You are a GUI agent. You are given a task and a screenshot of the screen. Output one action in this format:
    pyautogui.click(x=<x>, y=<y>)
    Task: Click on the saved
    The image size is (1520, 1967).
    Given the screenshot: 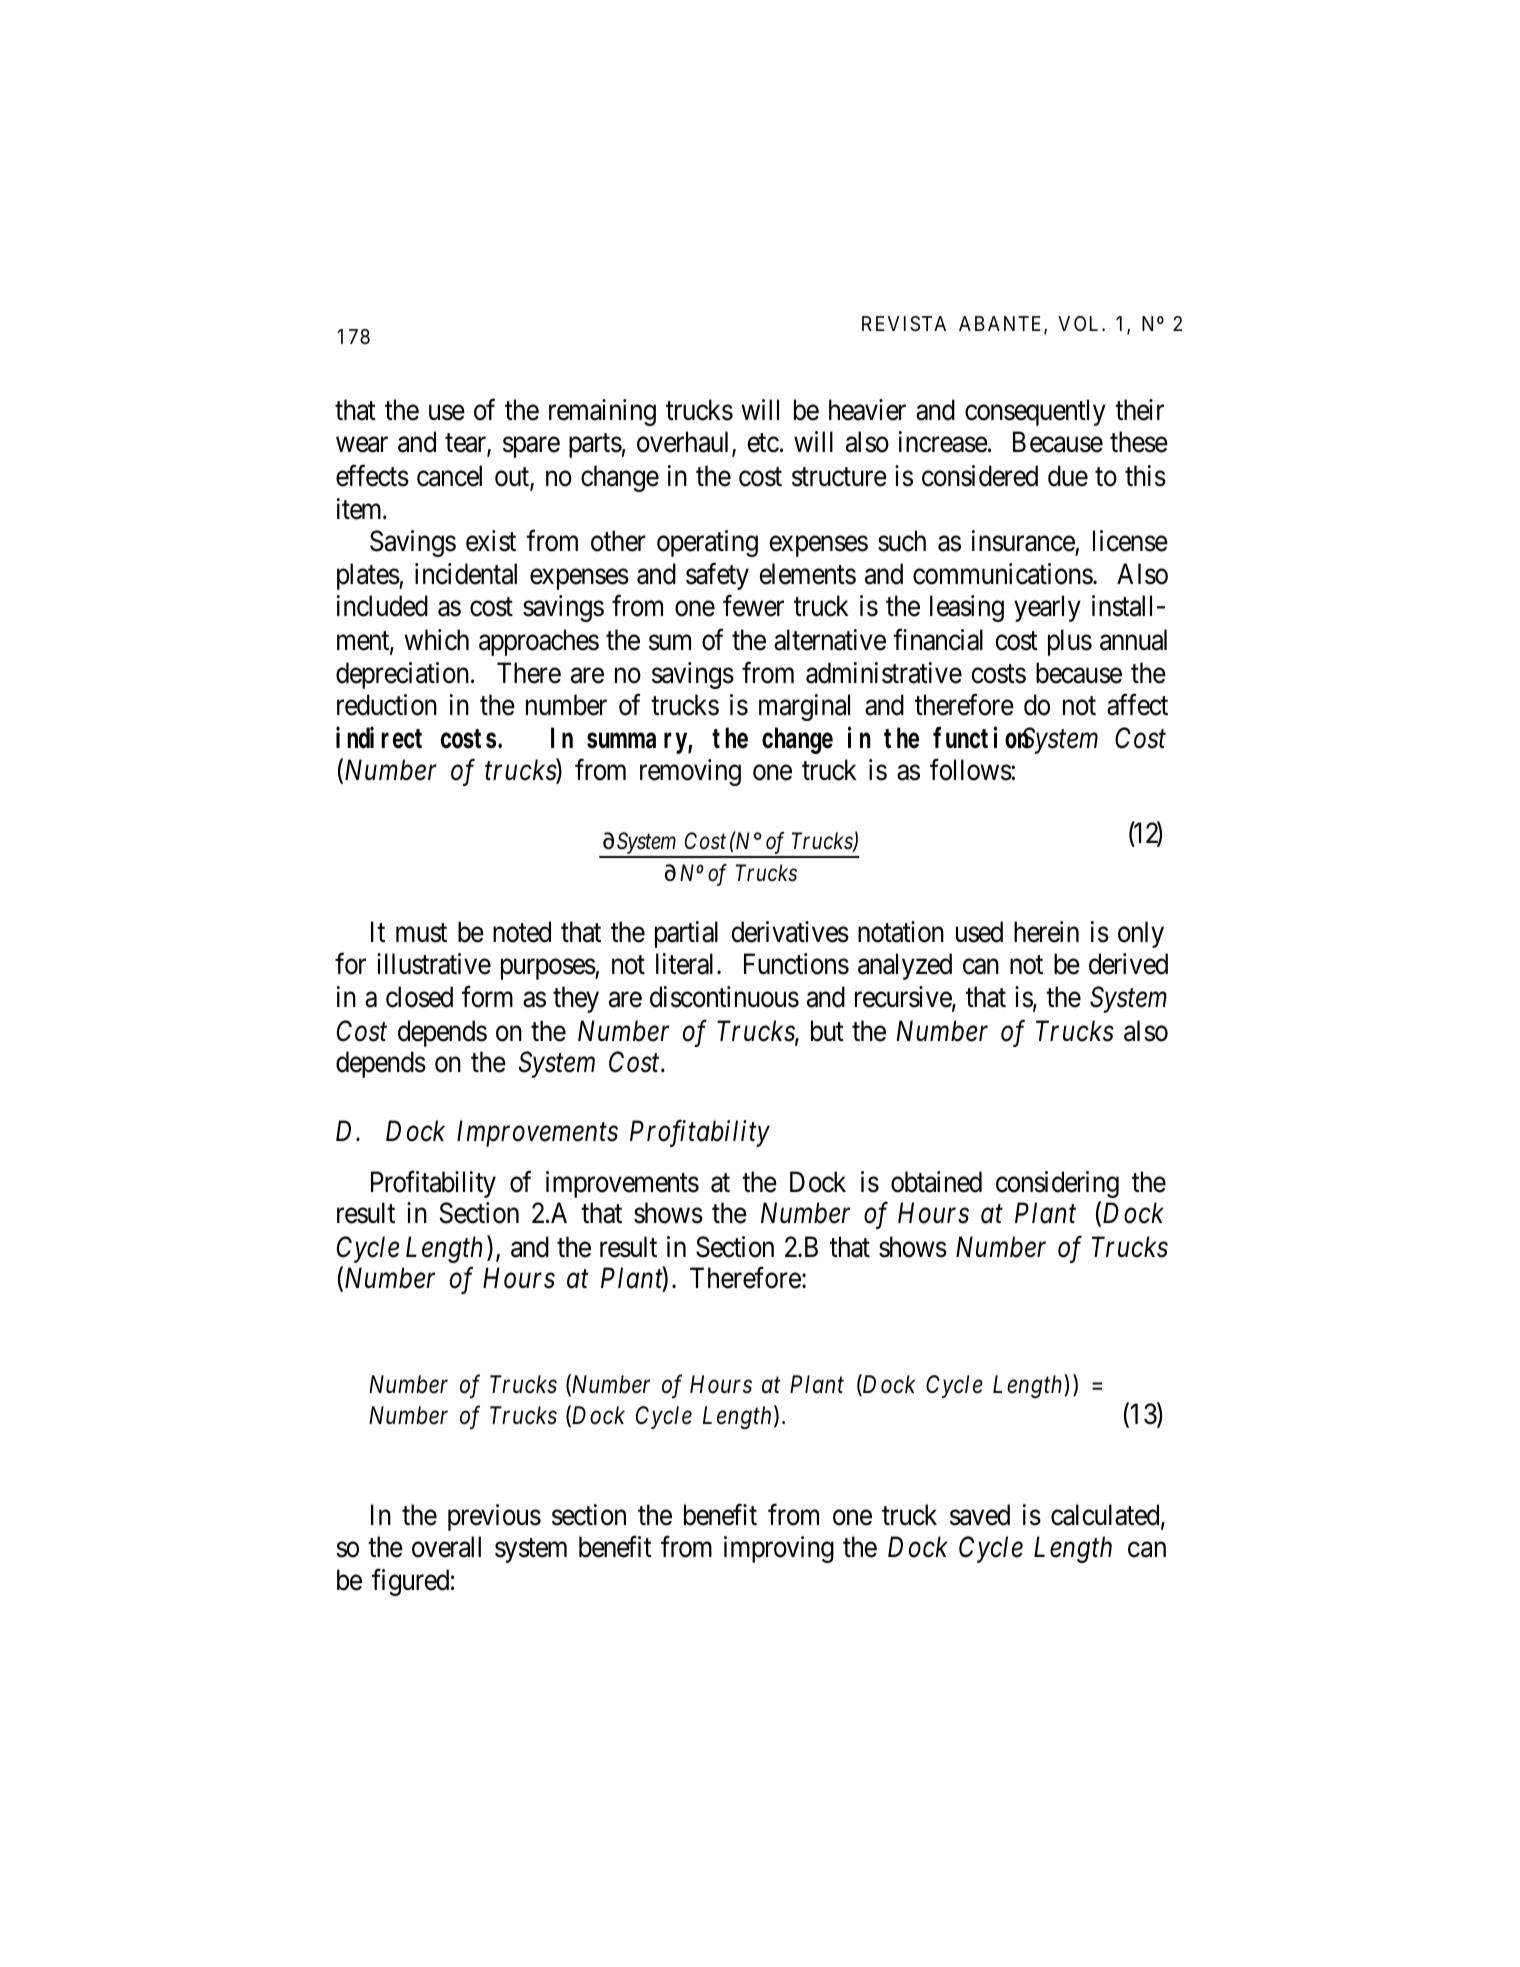 What is the action you would take?
    pyautogui.click(x=980, y=1515)
